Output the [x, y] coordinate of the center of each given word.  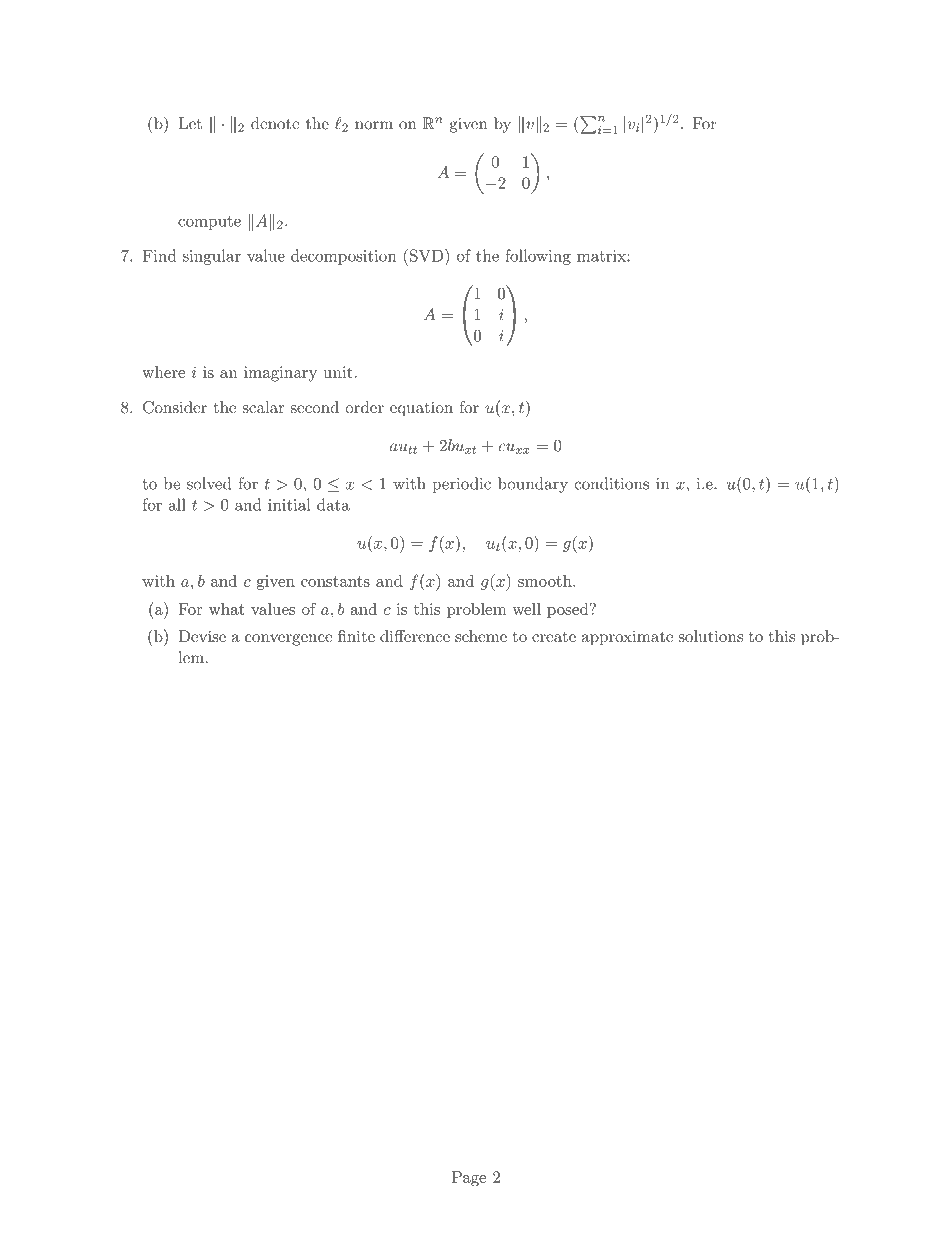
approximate [627, 638]
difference [415, 636]
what [227, 609]
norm [374, 125]
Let [190, 123]
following [538, 257]
